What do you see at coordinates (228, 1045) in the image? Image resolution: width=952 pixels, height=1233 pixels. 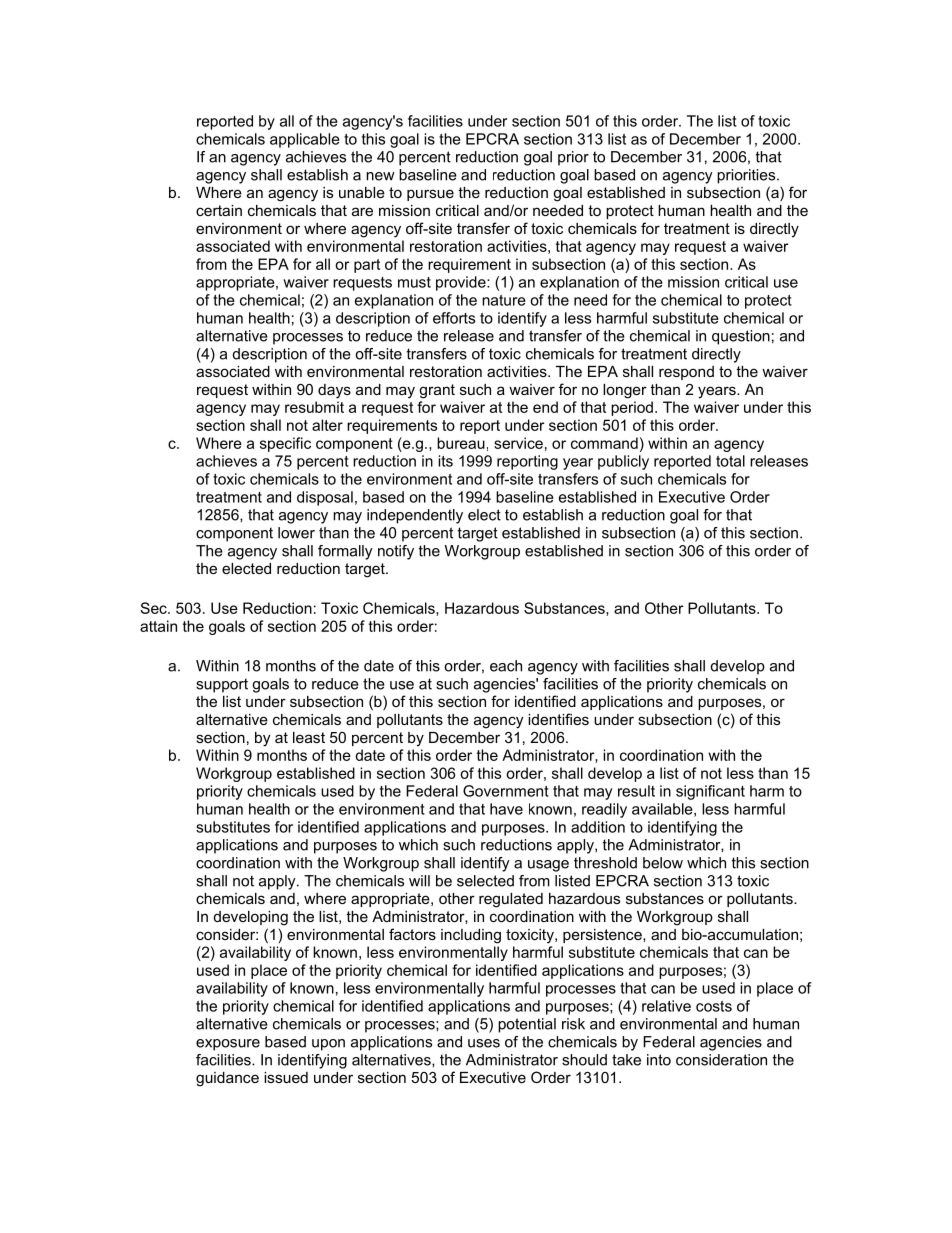 I see `exposure` at bounding box center [228, 1045].
